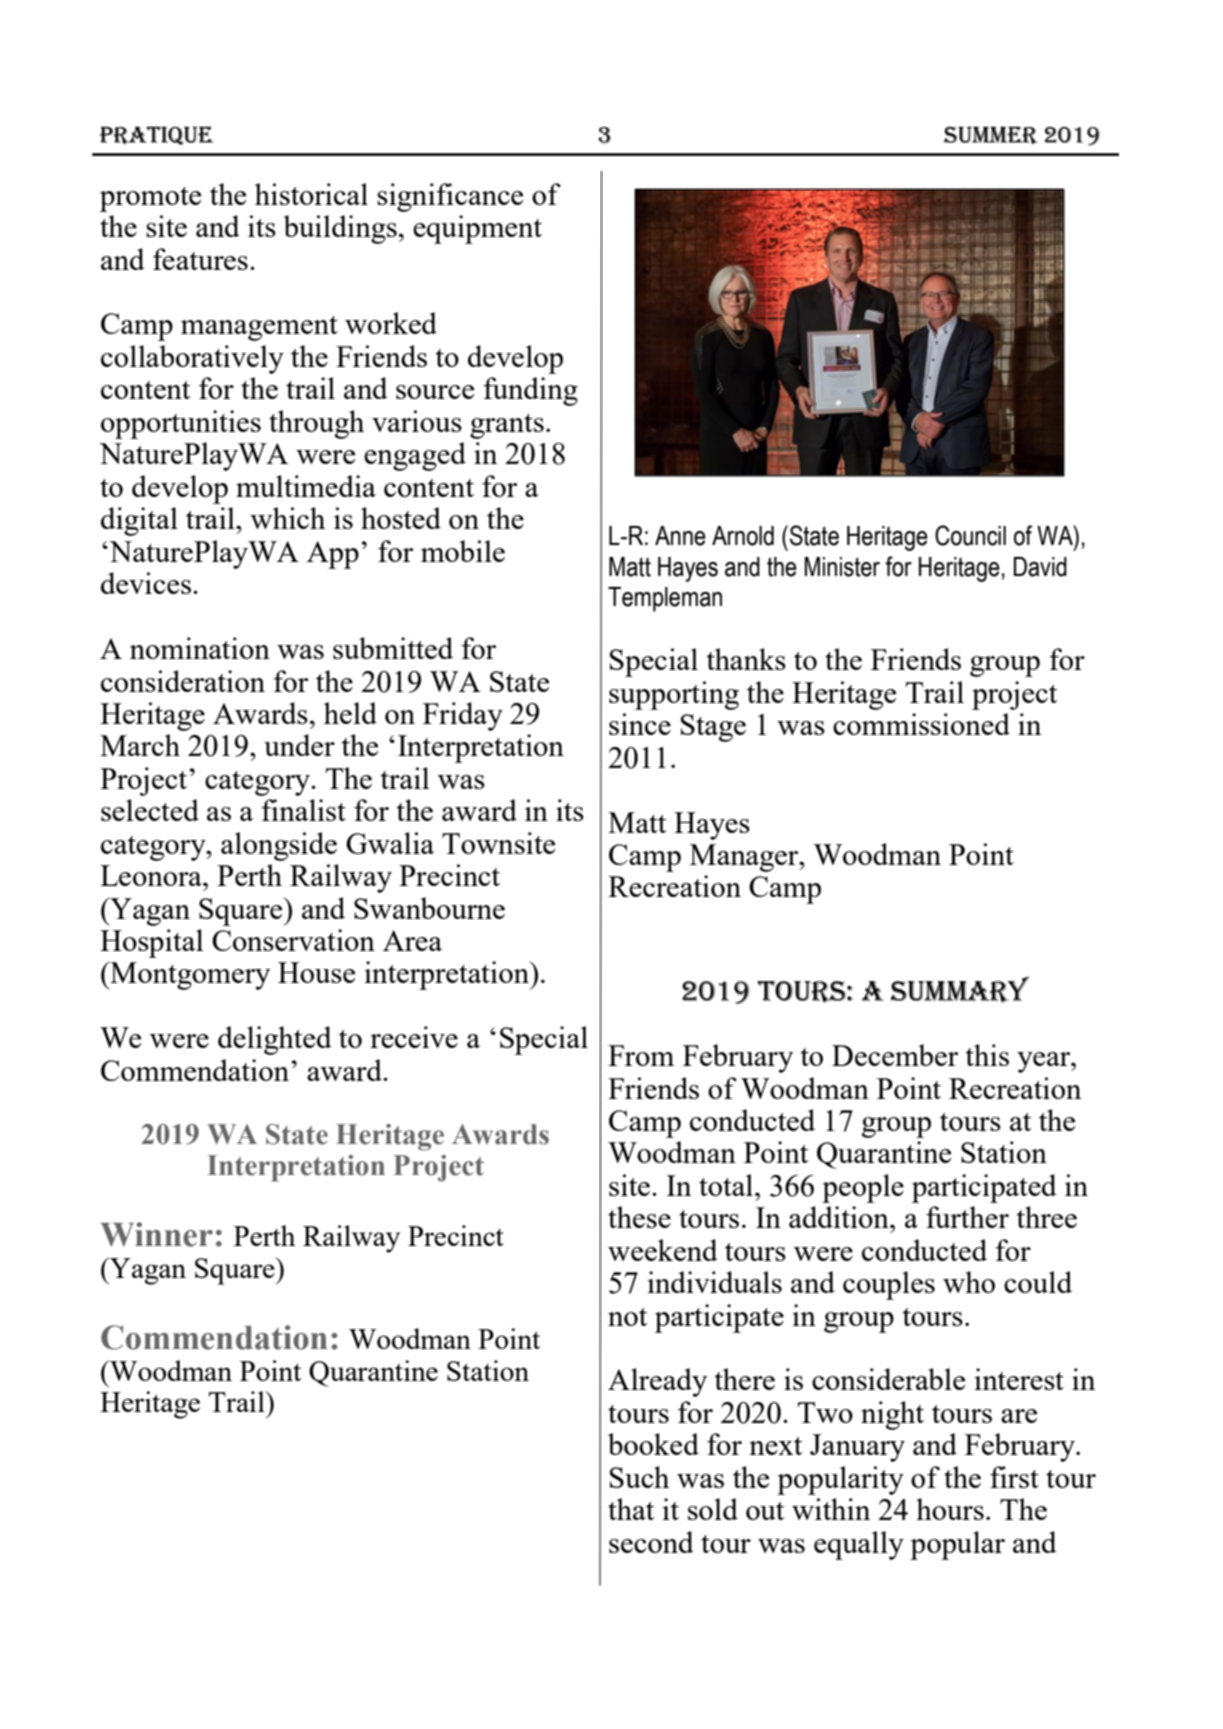 This screenshot has width=1223, height=1729. What do you see at coordinates (311, 194) in the screenshot?
I see `historical` at bounding box center [311, 194].
